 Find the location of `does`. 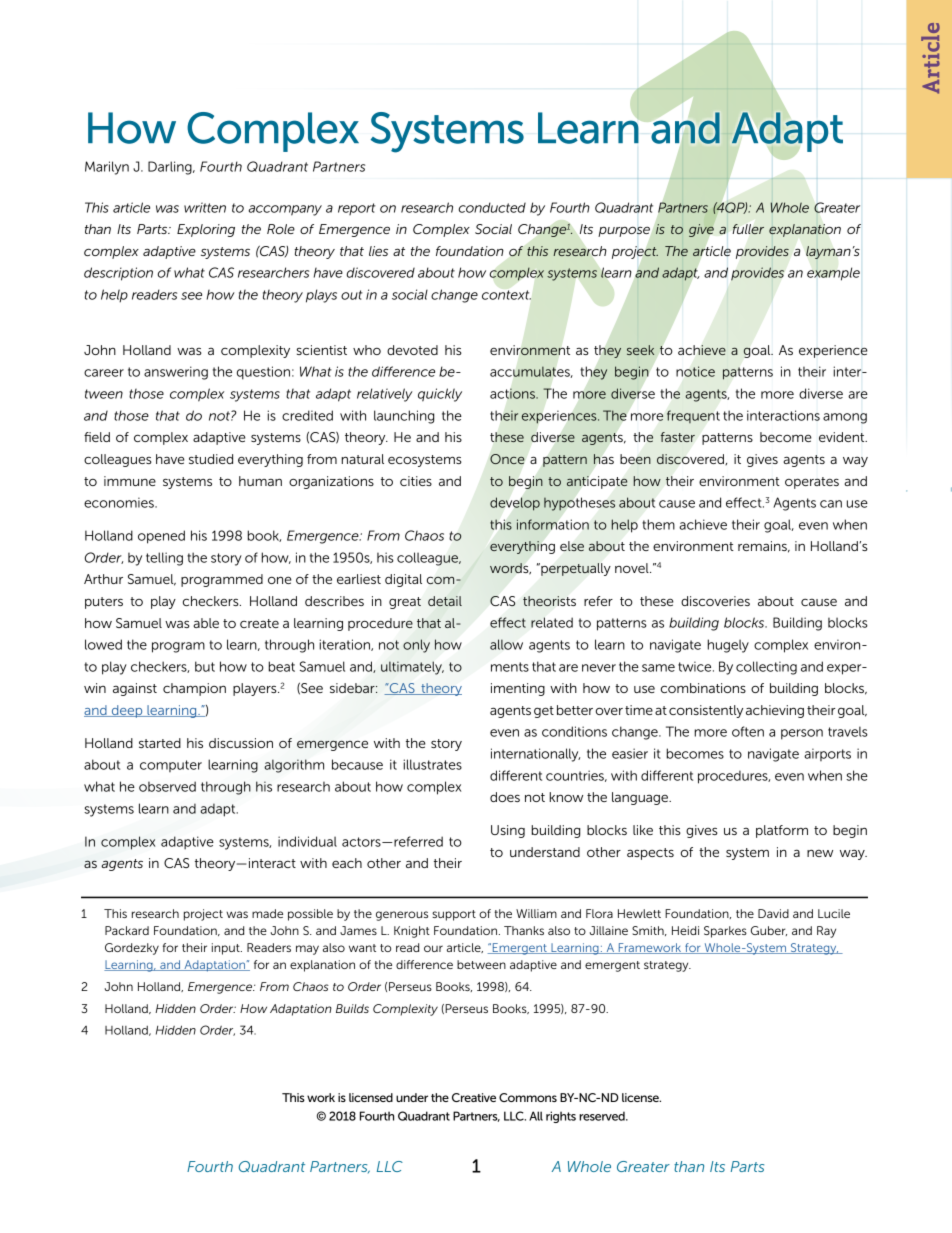

does is located at coordinates (505, 797).
